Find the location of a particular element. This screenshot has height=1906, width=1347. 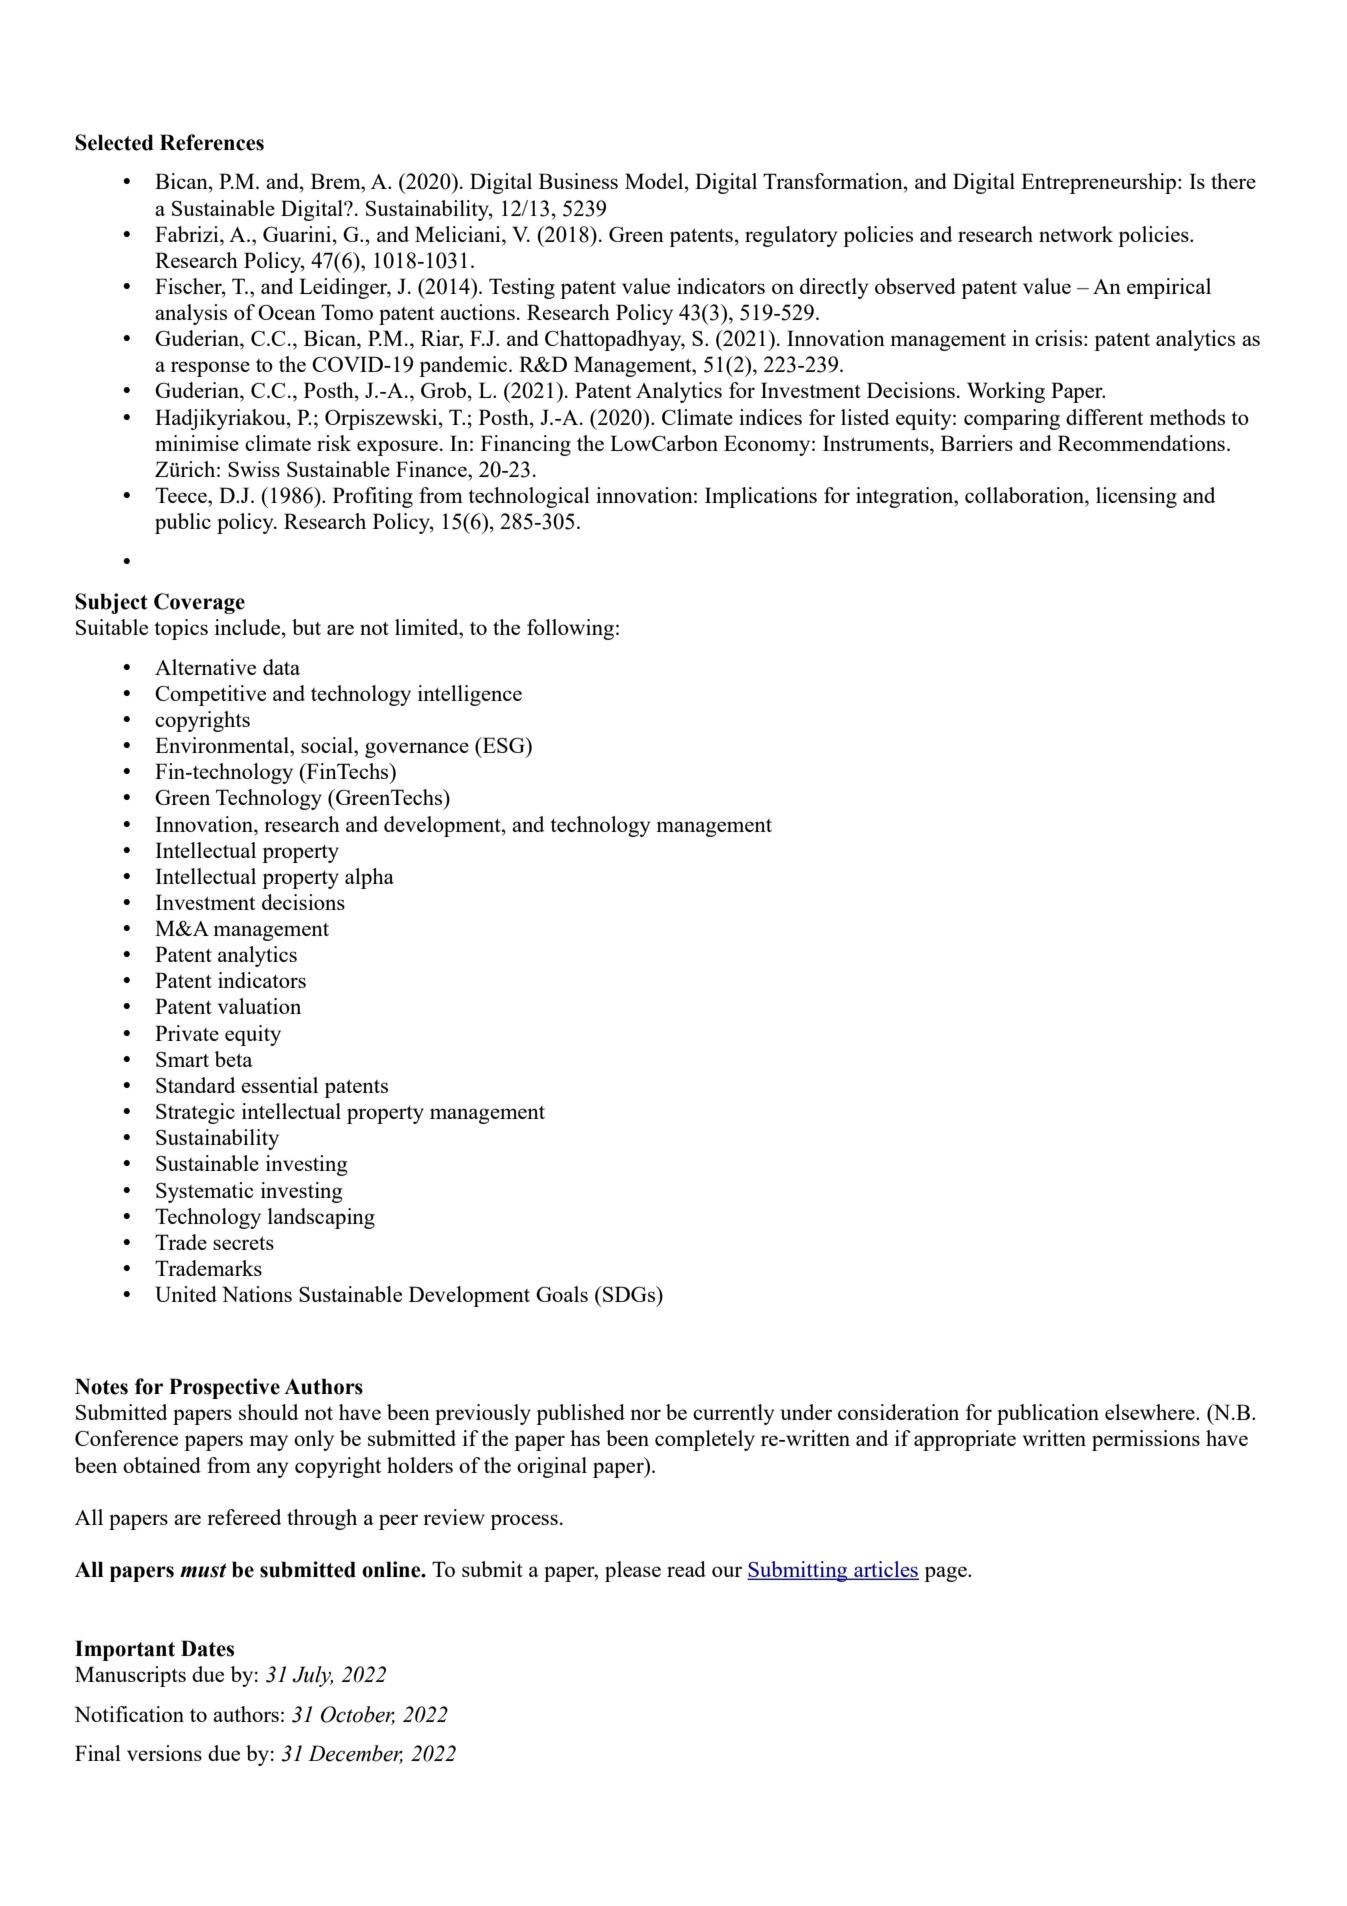

page is located at coordinates (946, 1574).
